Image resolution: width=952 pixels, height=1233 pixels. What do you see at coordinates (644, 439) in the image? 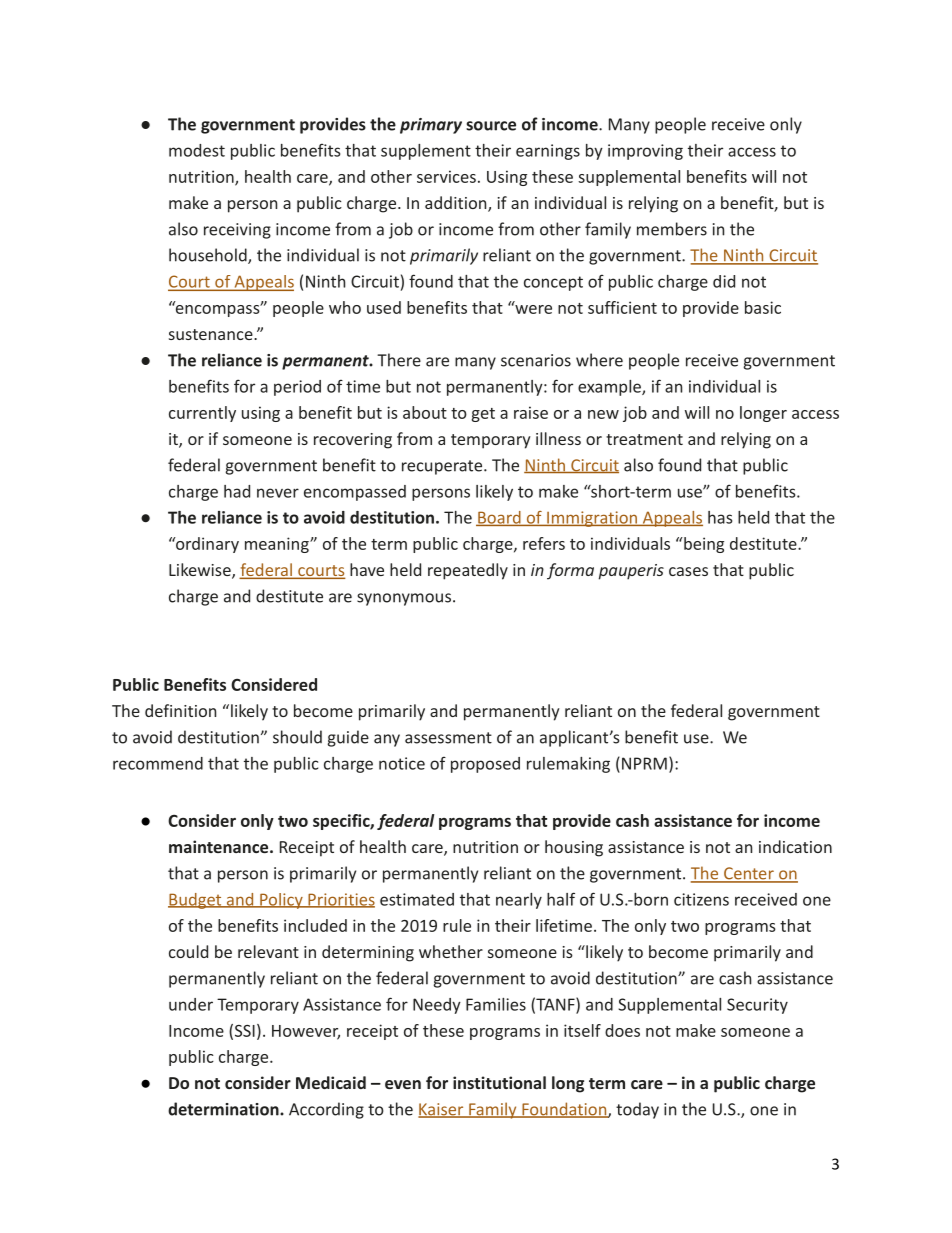
I see `treatment` at bounding box center [644, 439].
